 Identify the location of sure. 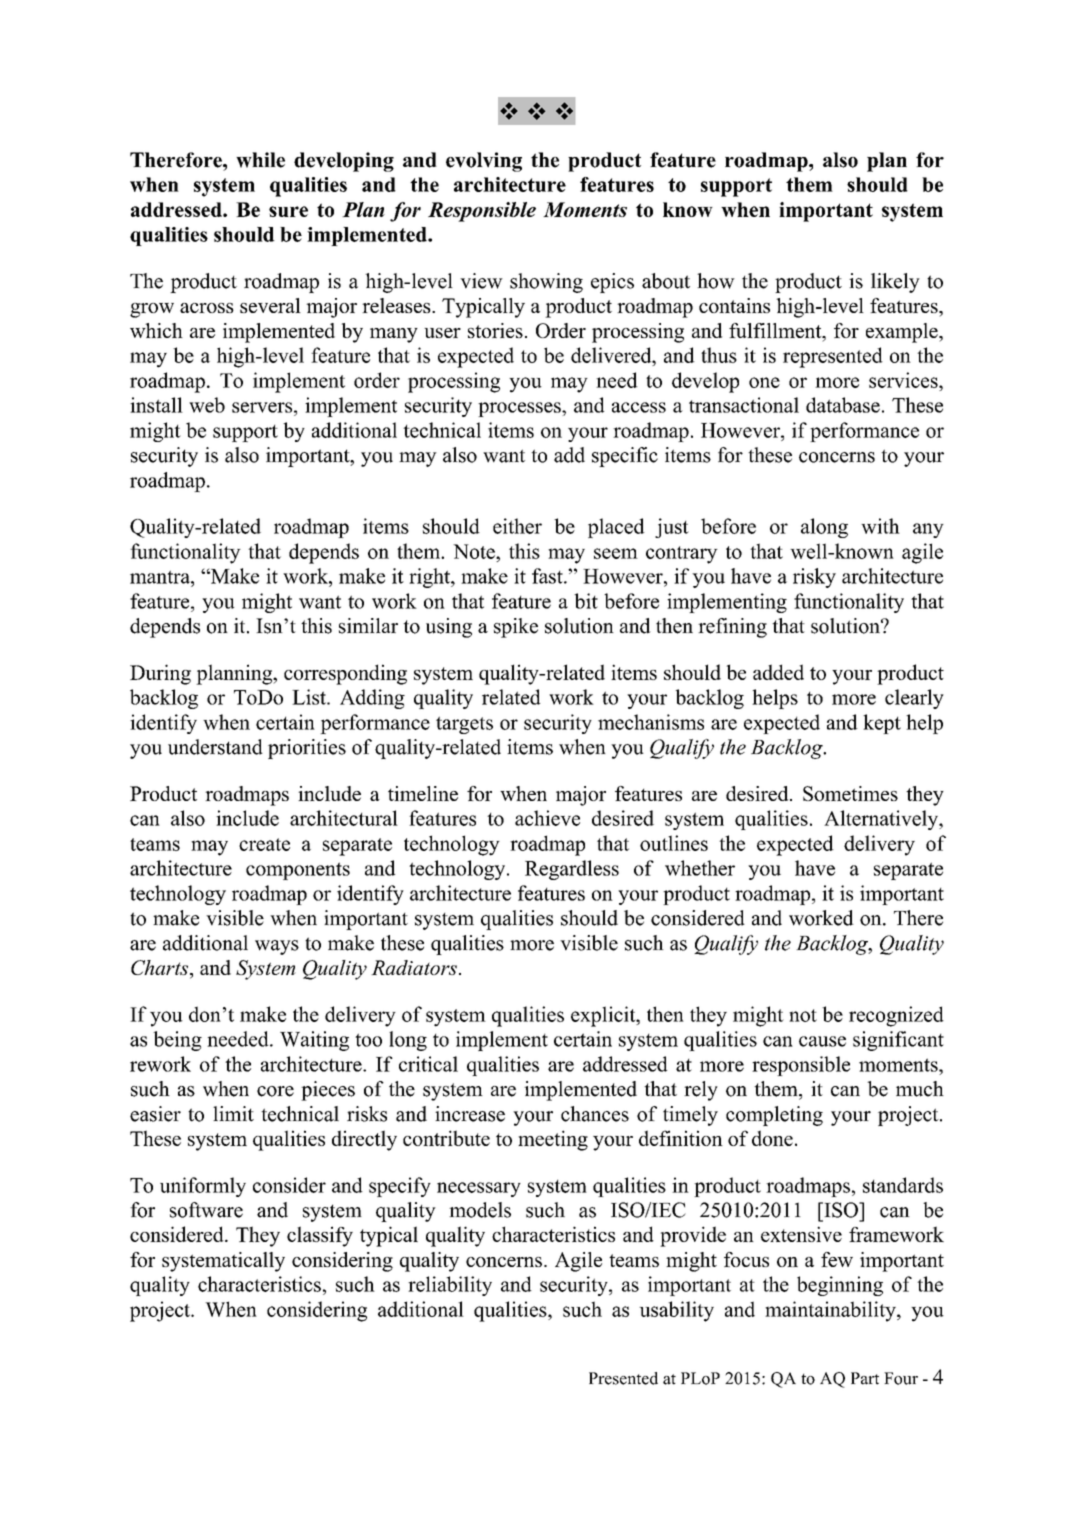
(288, 211).
